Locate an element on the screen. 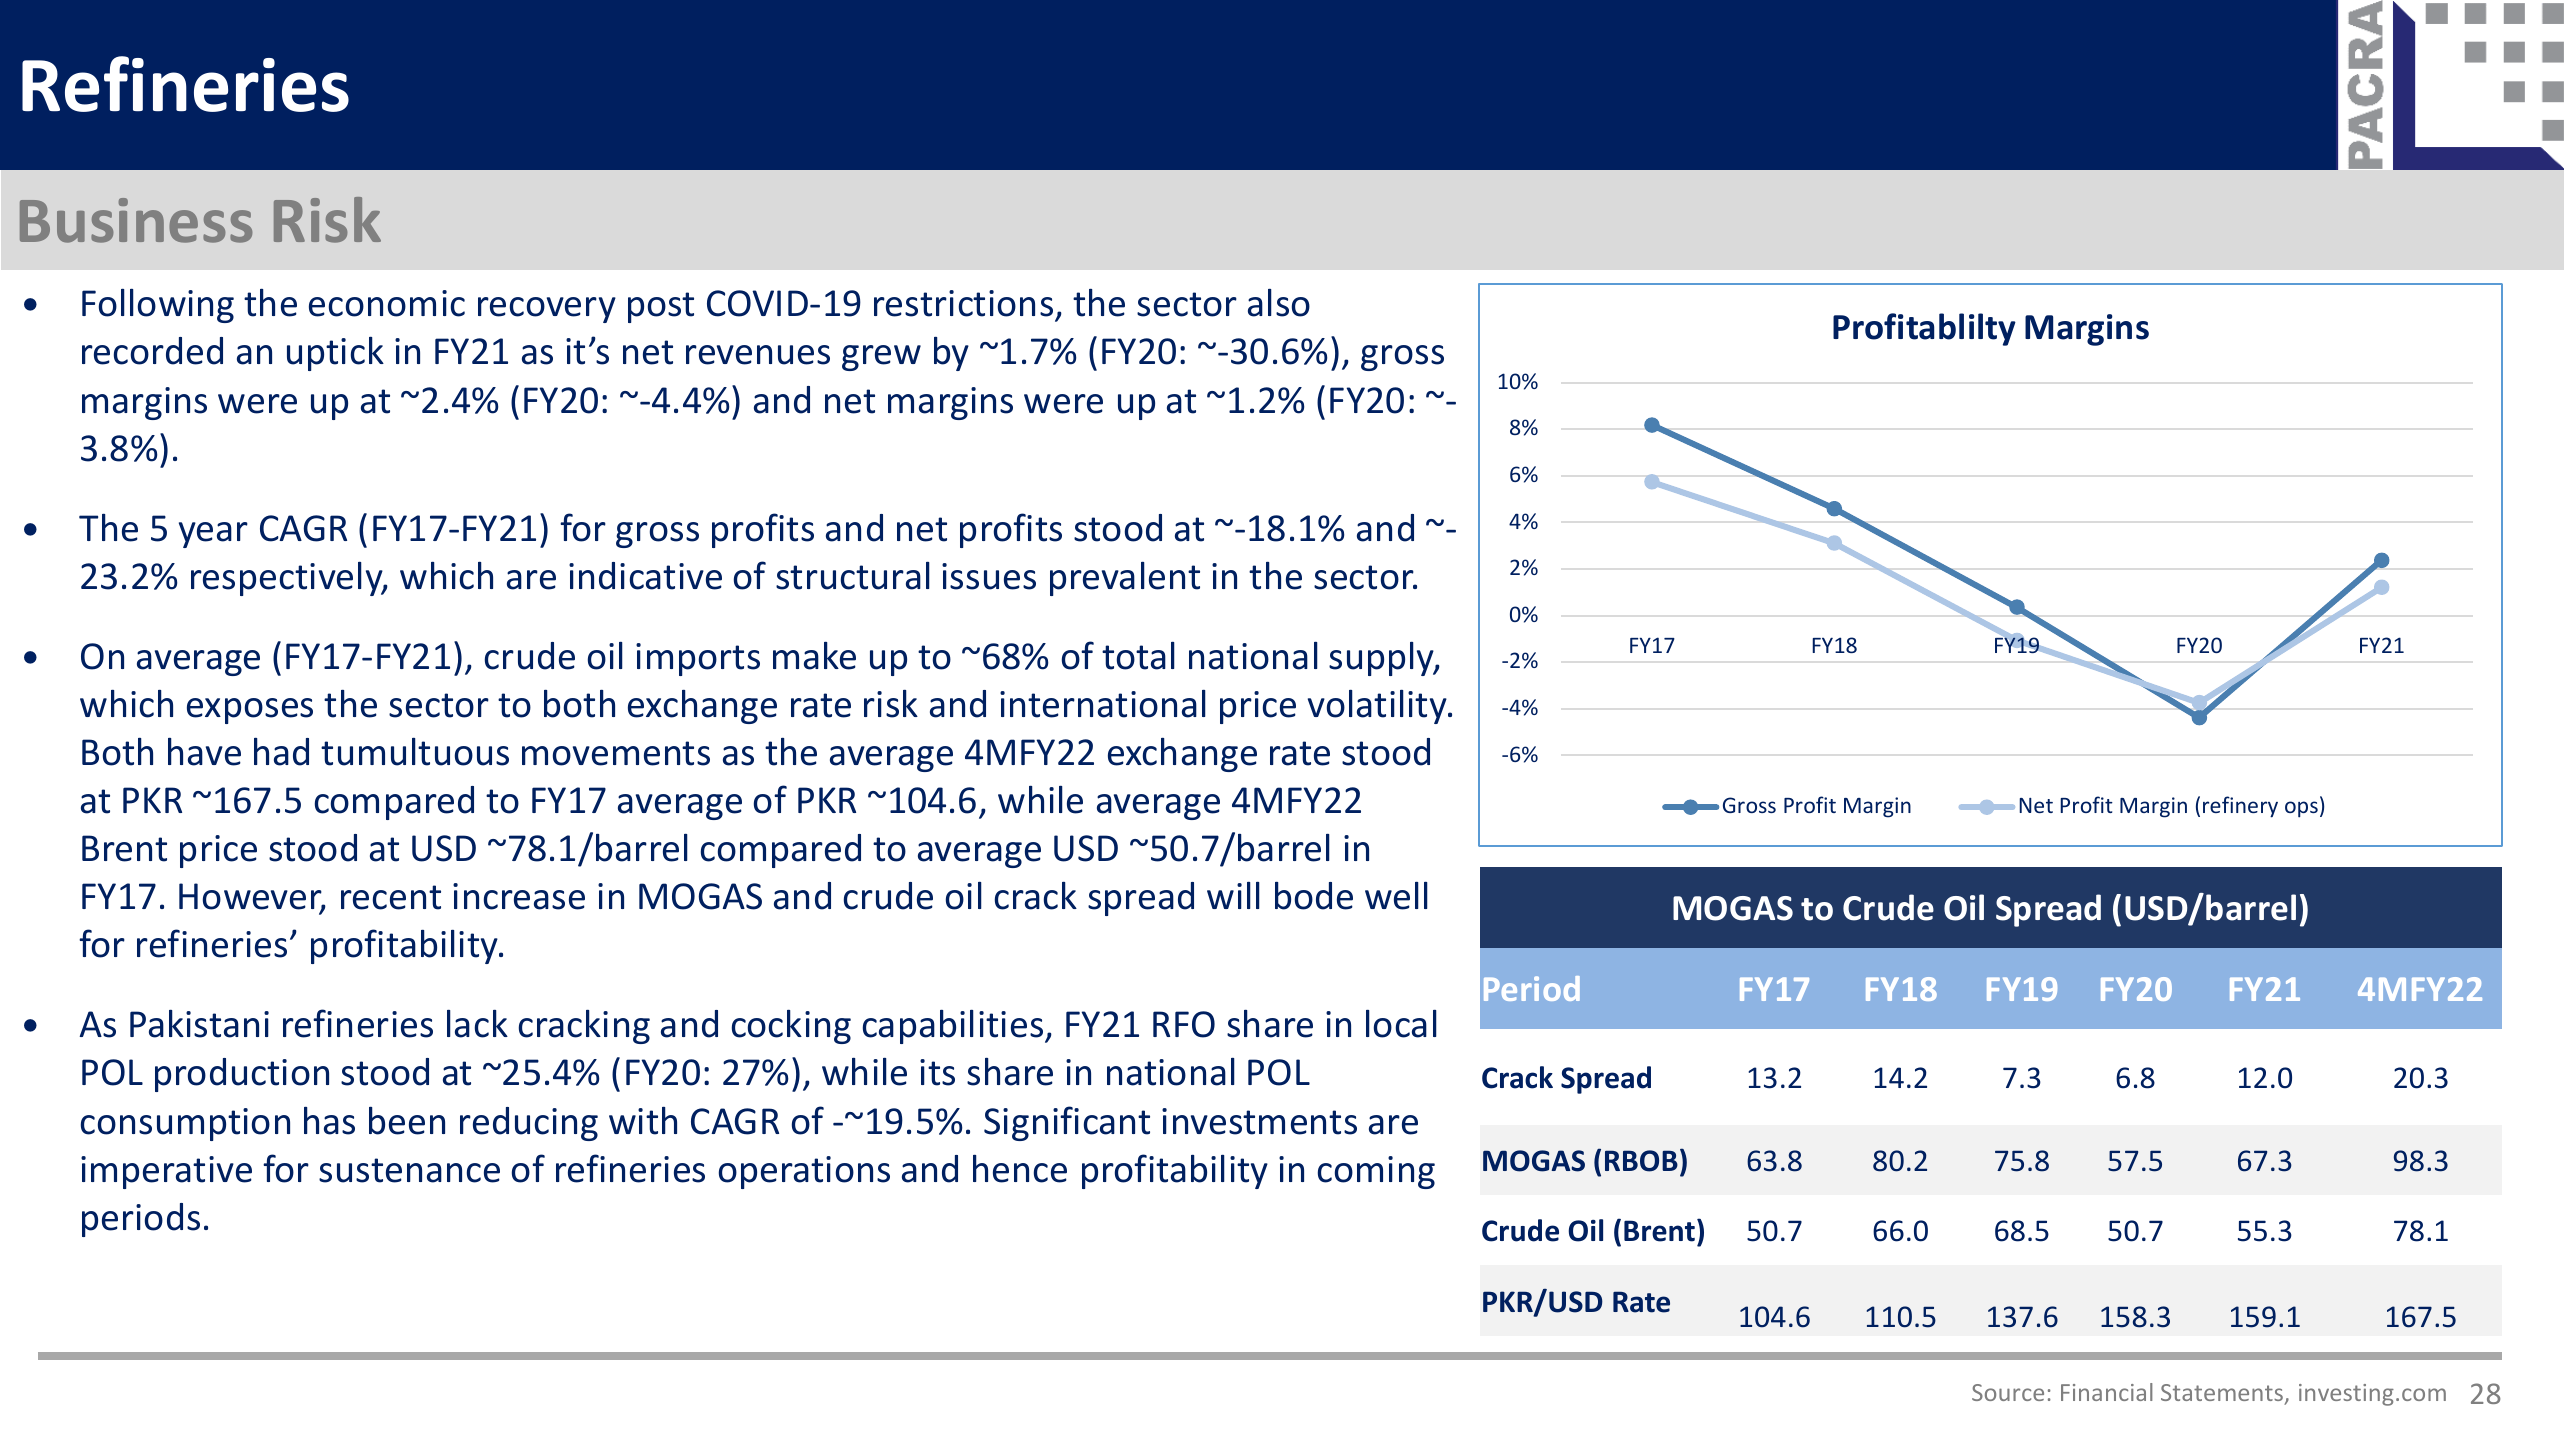  year is located at coordinates (213, 535).
